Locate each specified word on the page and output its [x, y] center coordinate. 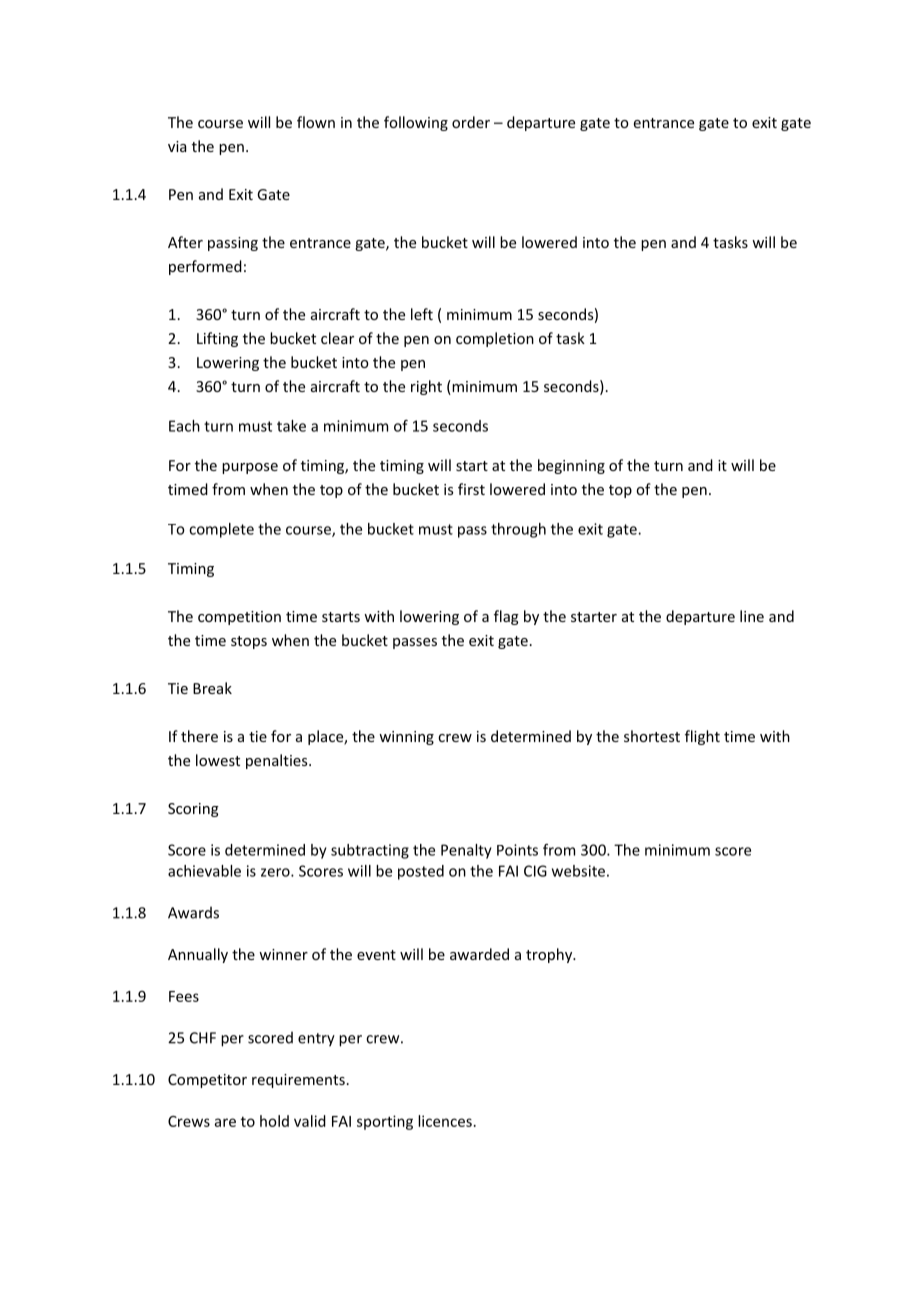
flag [506, 617]
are [225, 1122]
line [752, 616]
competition [239, 618]
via [177, 146]
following [416, 123]
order [471, 122]
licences [445, 1121]
